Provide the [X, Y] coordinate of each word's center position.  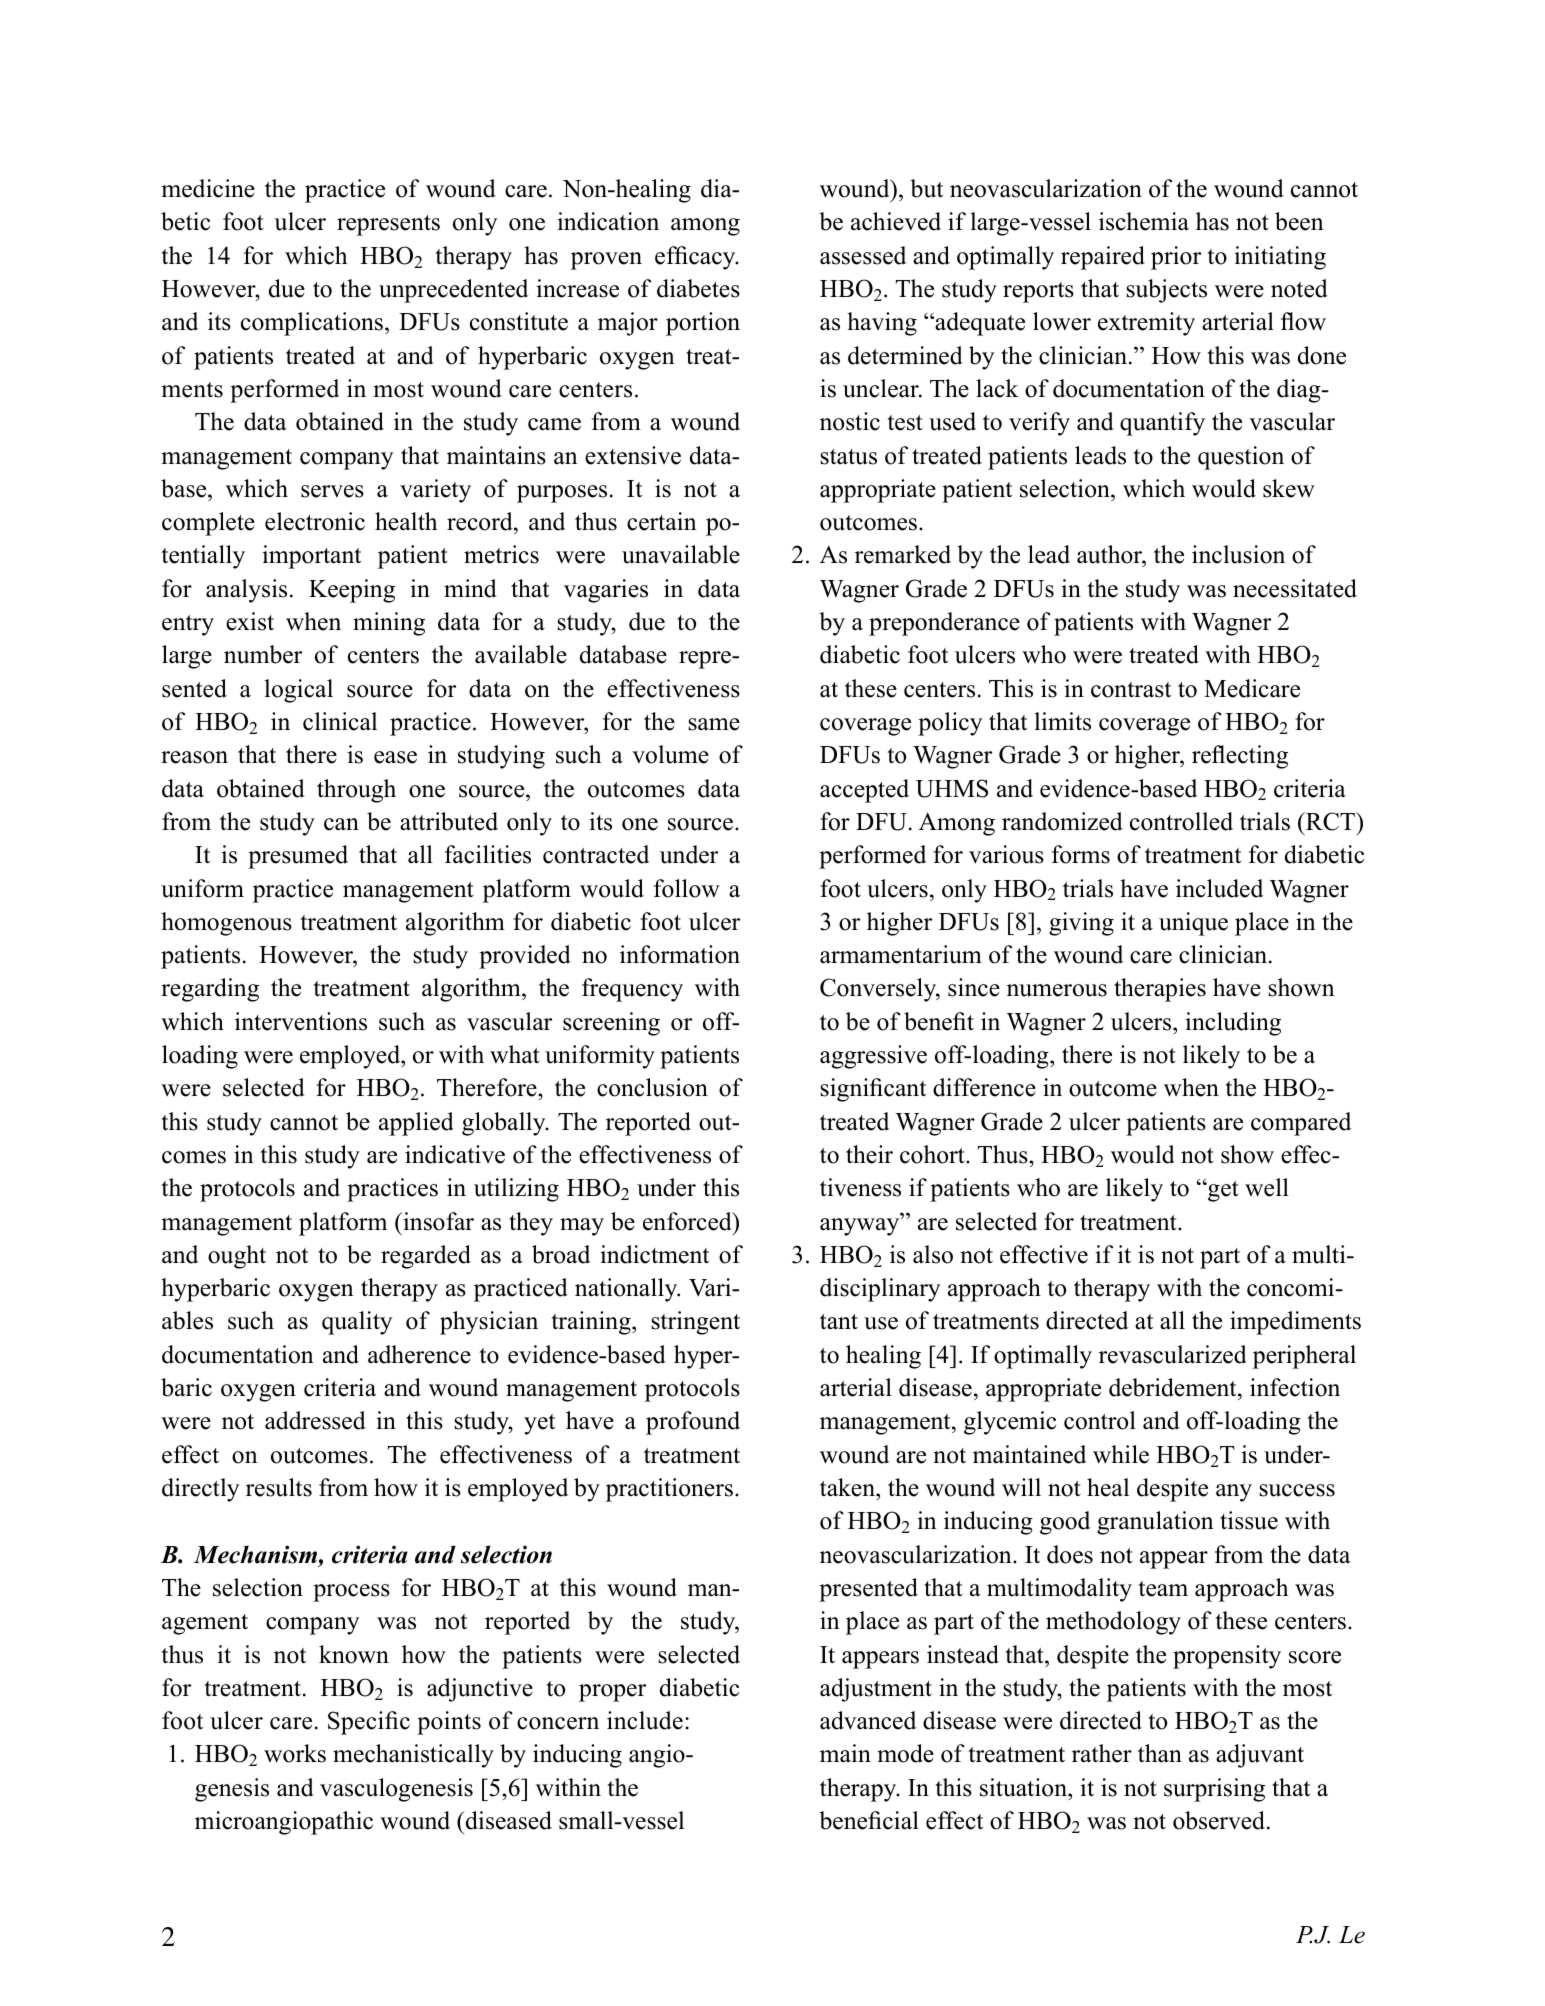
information [680, 954]
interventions [301, 1021]
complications [313, 324]
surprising [1214, 1790]
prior [1176, 258]
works [295, 1753]
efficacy [696, 258]
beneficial [869, 1820]
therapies [1160, 990]
